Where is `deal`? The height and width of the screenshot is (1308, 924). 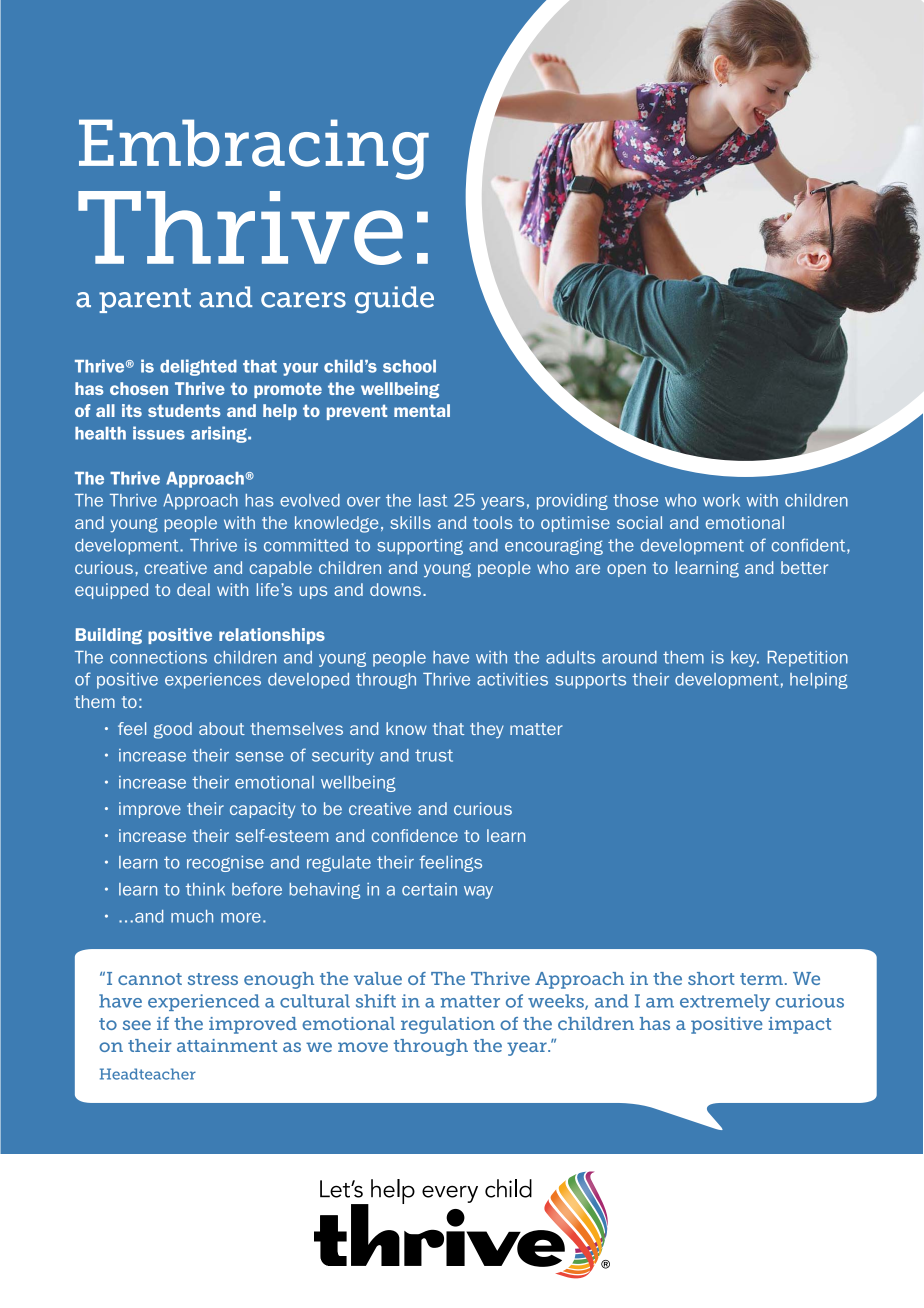
deal is located at coordinates (193, 589).
